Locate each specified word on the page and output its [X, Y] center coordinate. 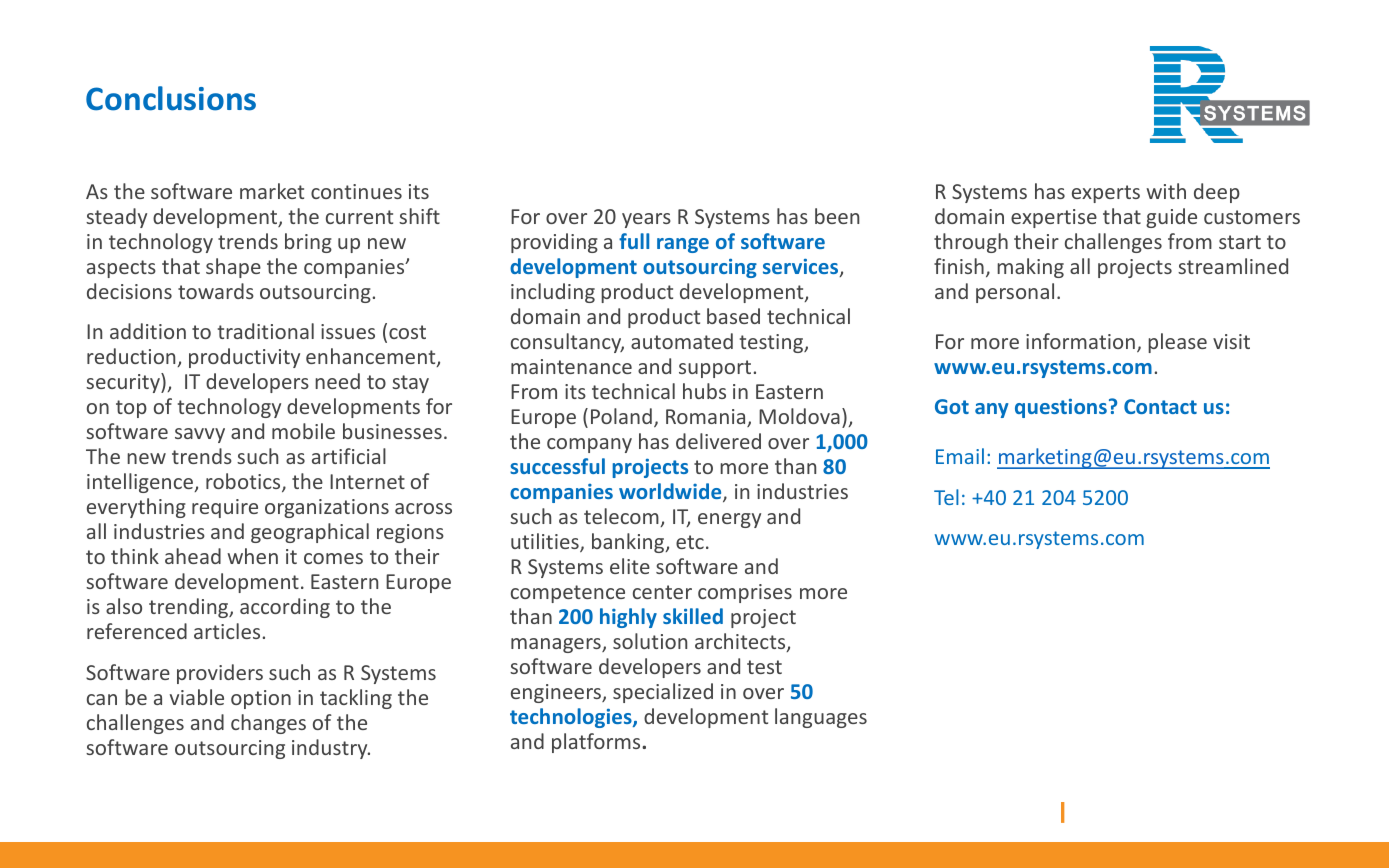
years [646, 220]
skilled [693, 616]
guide [1171, 218]
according [285, 608]
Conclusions [171, 98]
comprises [745, 593]
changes [268, 724]
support [715, 369]
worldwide [671, 492]
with [1166, 191]
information [1080, 341]
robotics [244, 482]
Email [960, 456]
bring [308, 243]
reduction [132, 357]
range [683, 245]
